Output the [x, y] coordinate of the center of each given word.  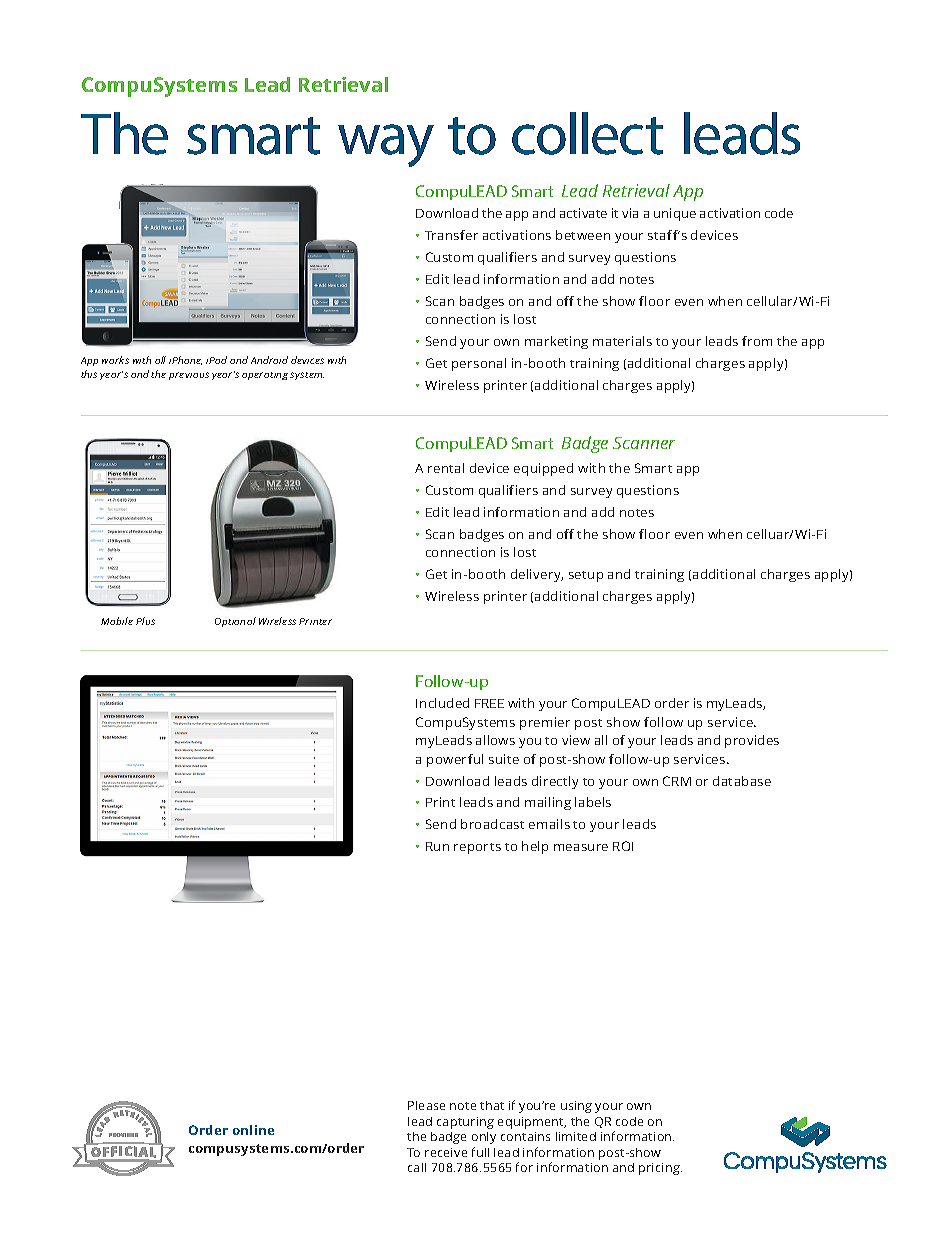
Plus [145, 621]
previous [189, 376]
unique [675, 214]
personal [479, 364]
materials [622, 341]
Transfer [451, 235]
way [386, 145]
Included [442, 703]
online [253, 1130]
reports [477, 848]
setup [586, 576]
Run [437, 846]
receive [446, 1152]
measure [581, 847]
